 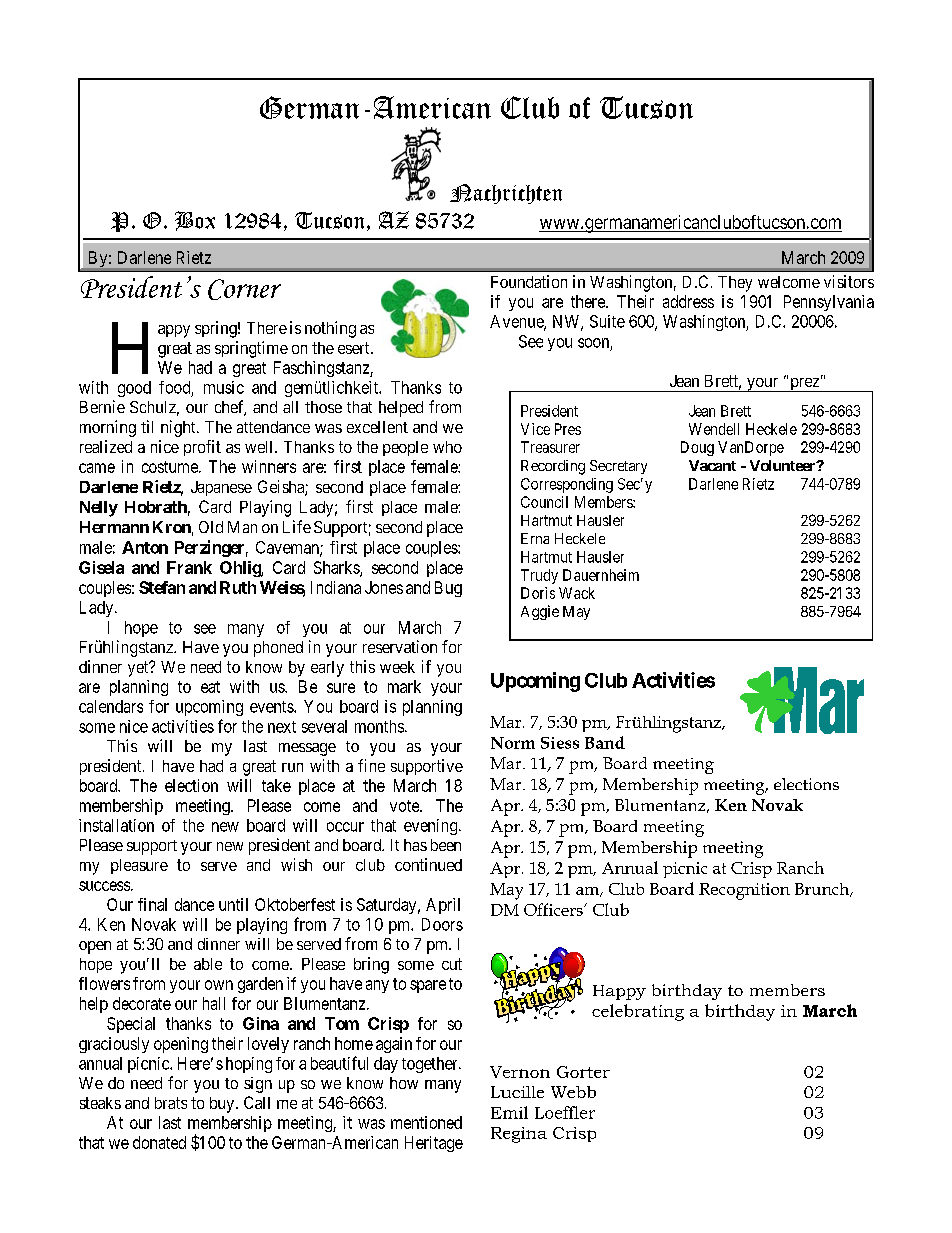 What do you see at coordinates (804, 385) in the image?
I see `prez` at bounding box center [804, 385].
